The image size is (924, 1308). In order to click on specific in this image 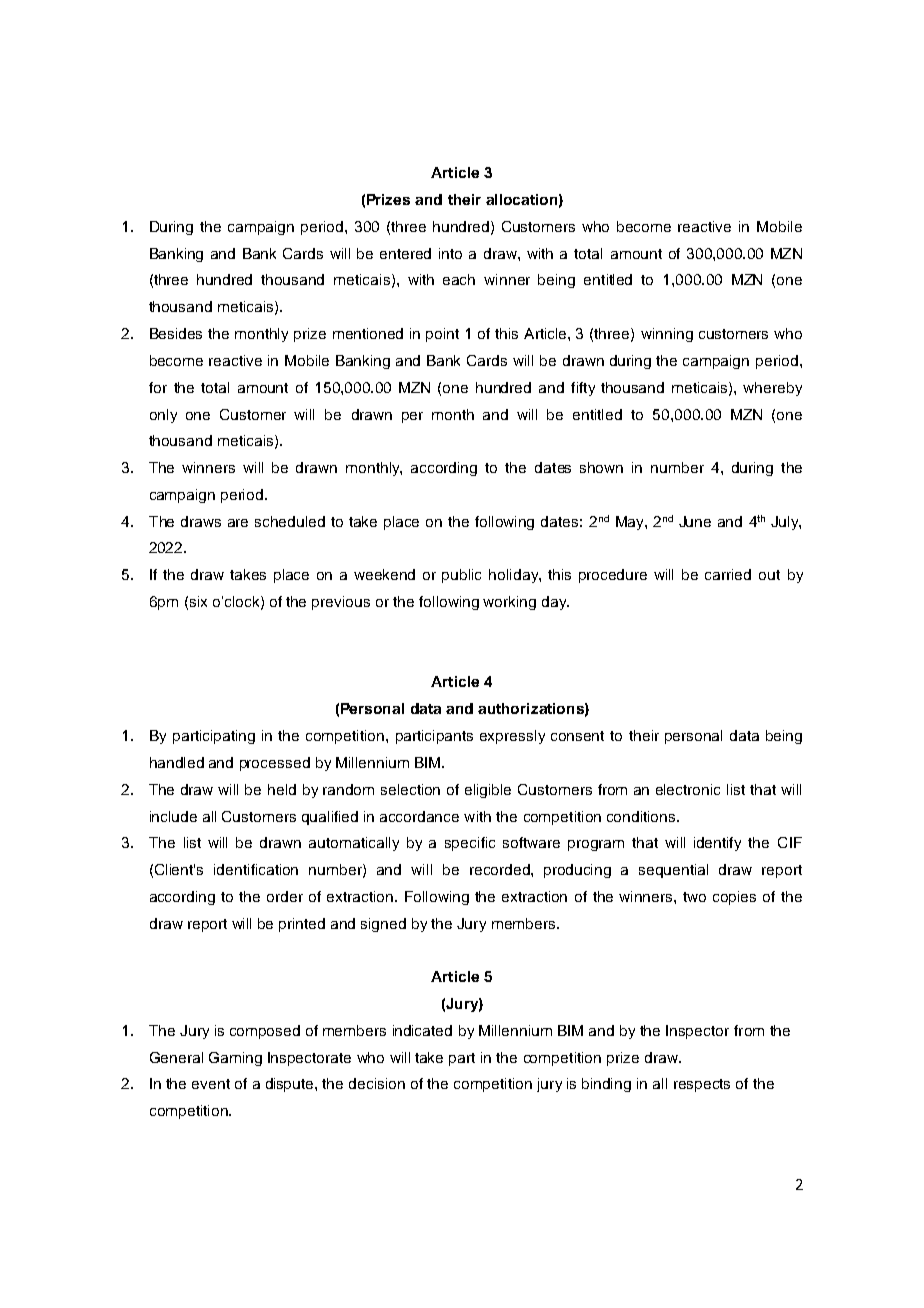, I will do `click(470, 844)`.
